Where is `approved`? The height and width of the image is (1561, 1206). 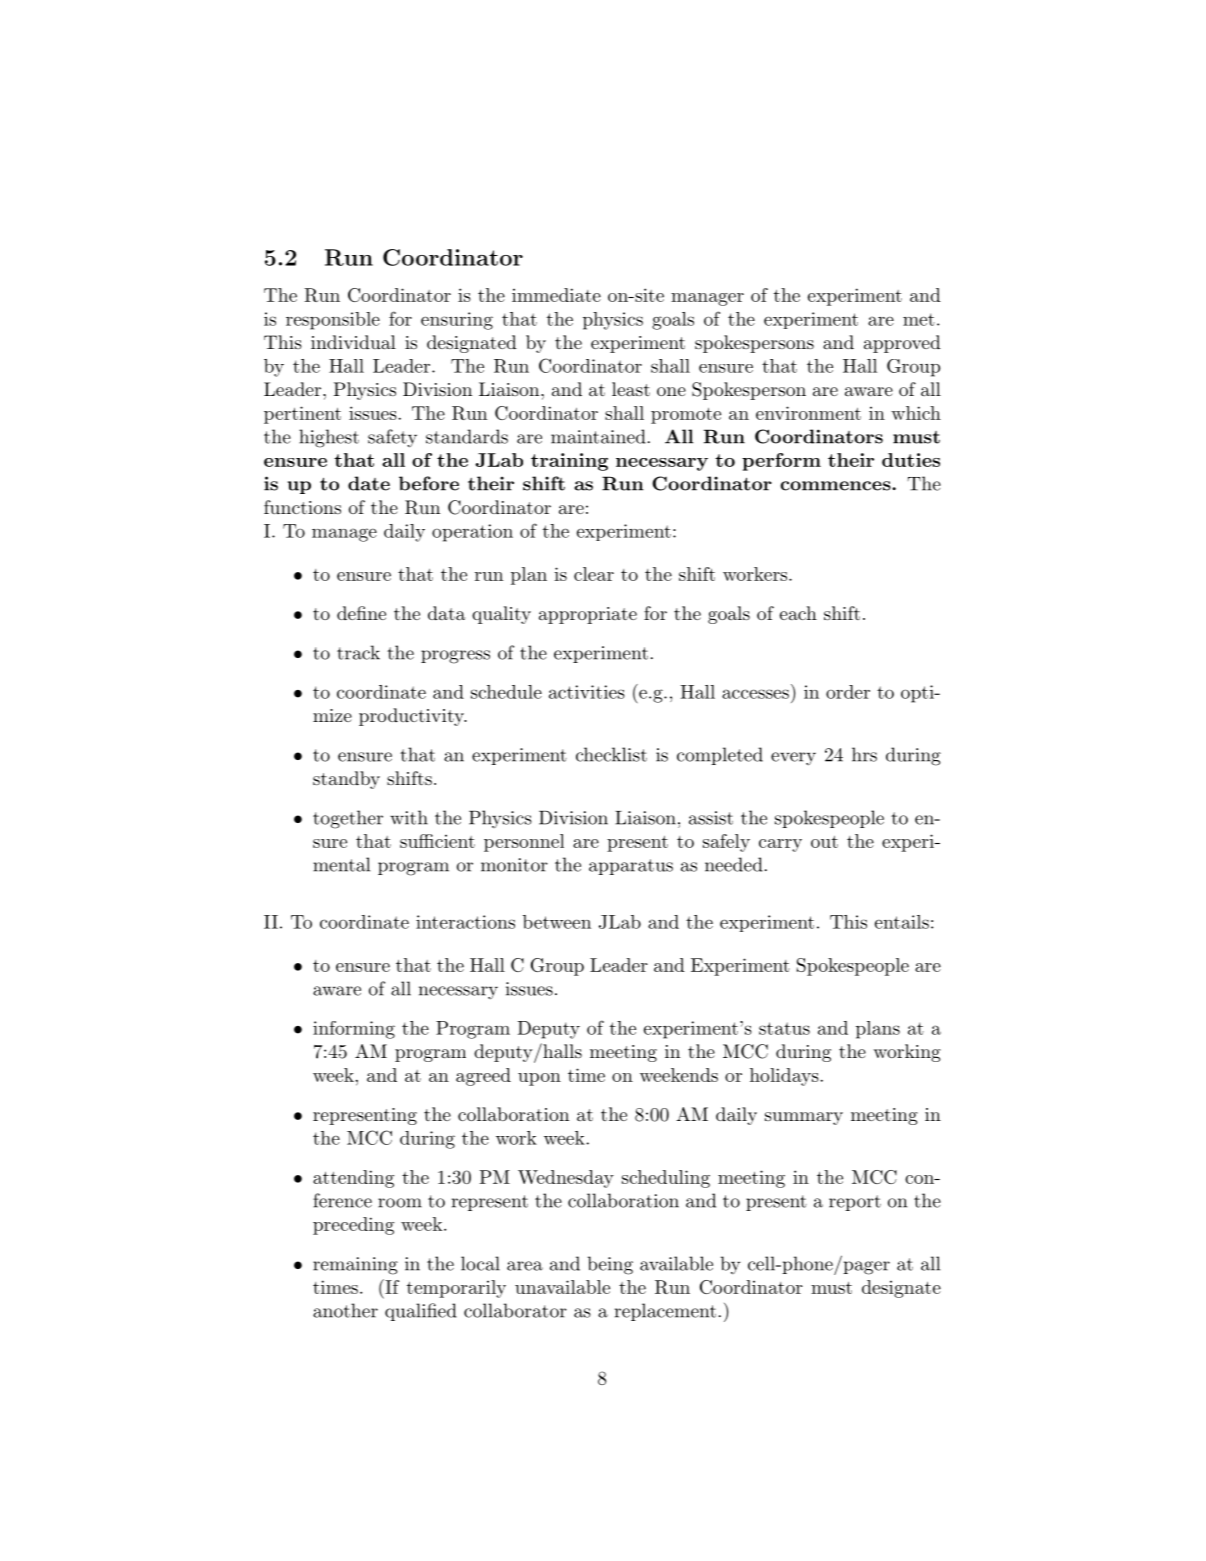 approved is located at coordinates (902, 344).
